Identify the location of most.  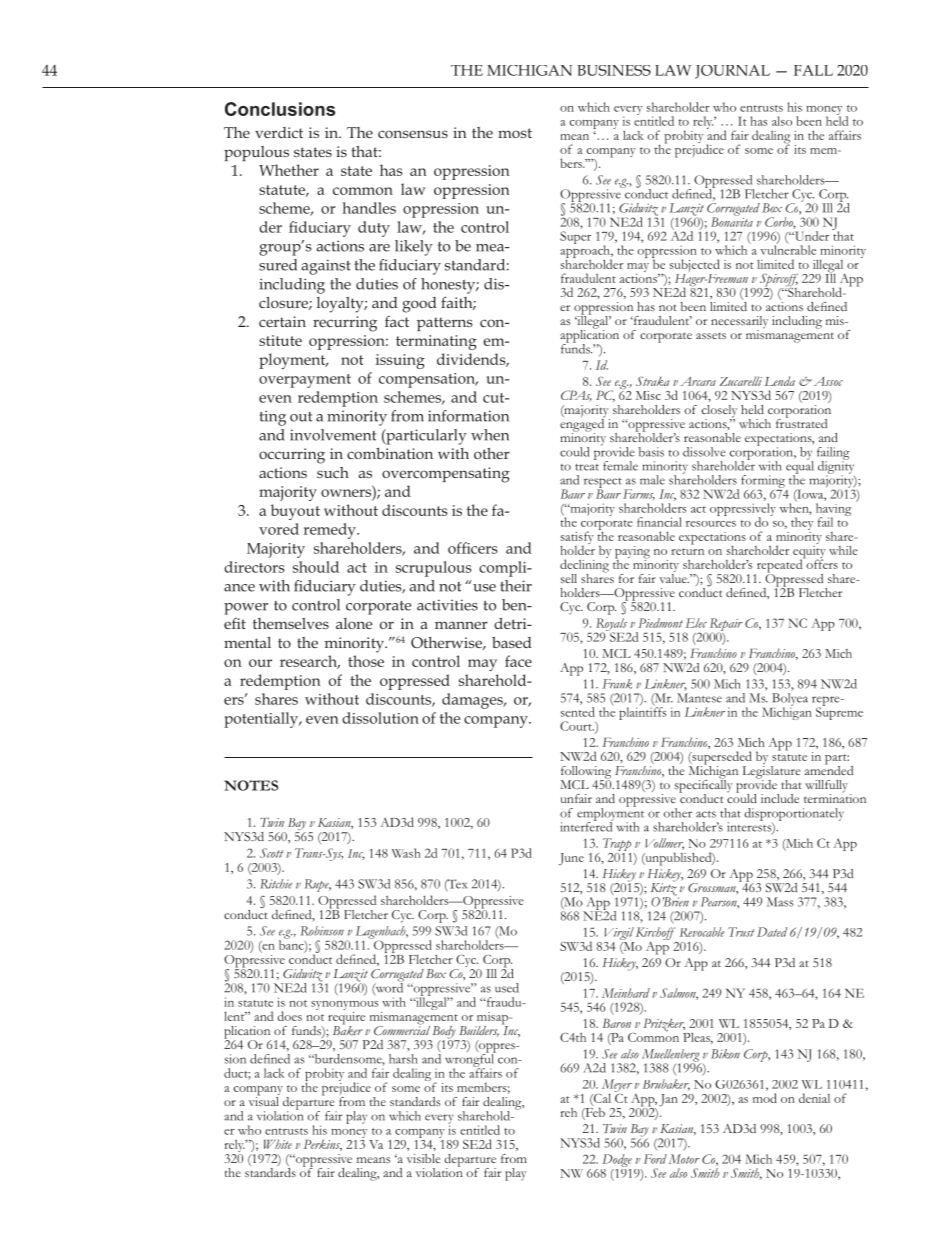
(515, 133).
